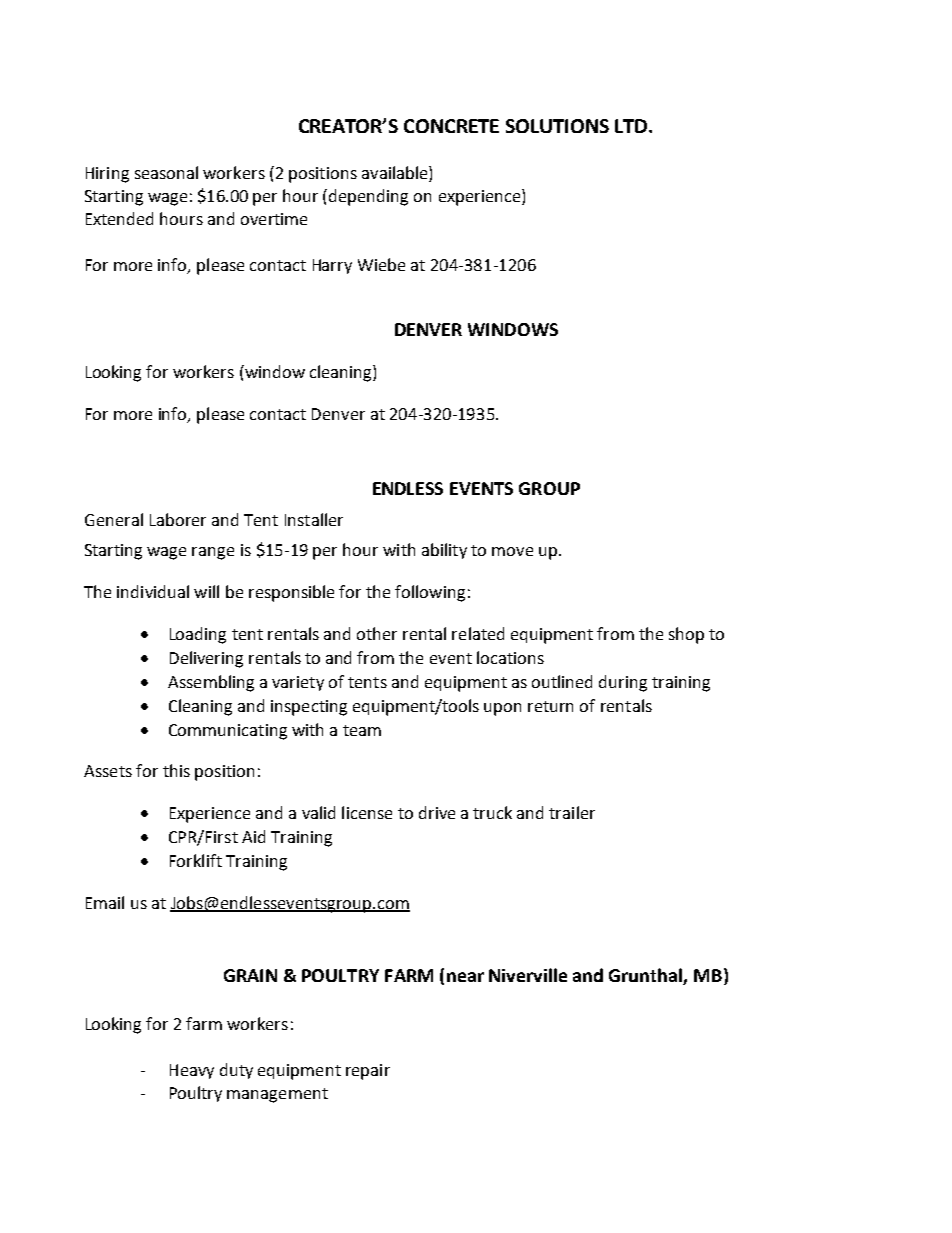 This page has width=952, height=1233. I want to click on LTD, so click(632, 126).
